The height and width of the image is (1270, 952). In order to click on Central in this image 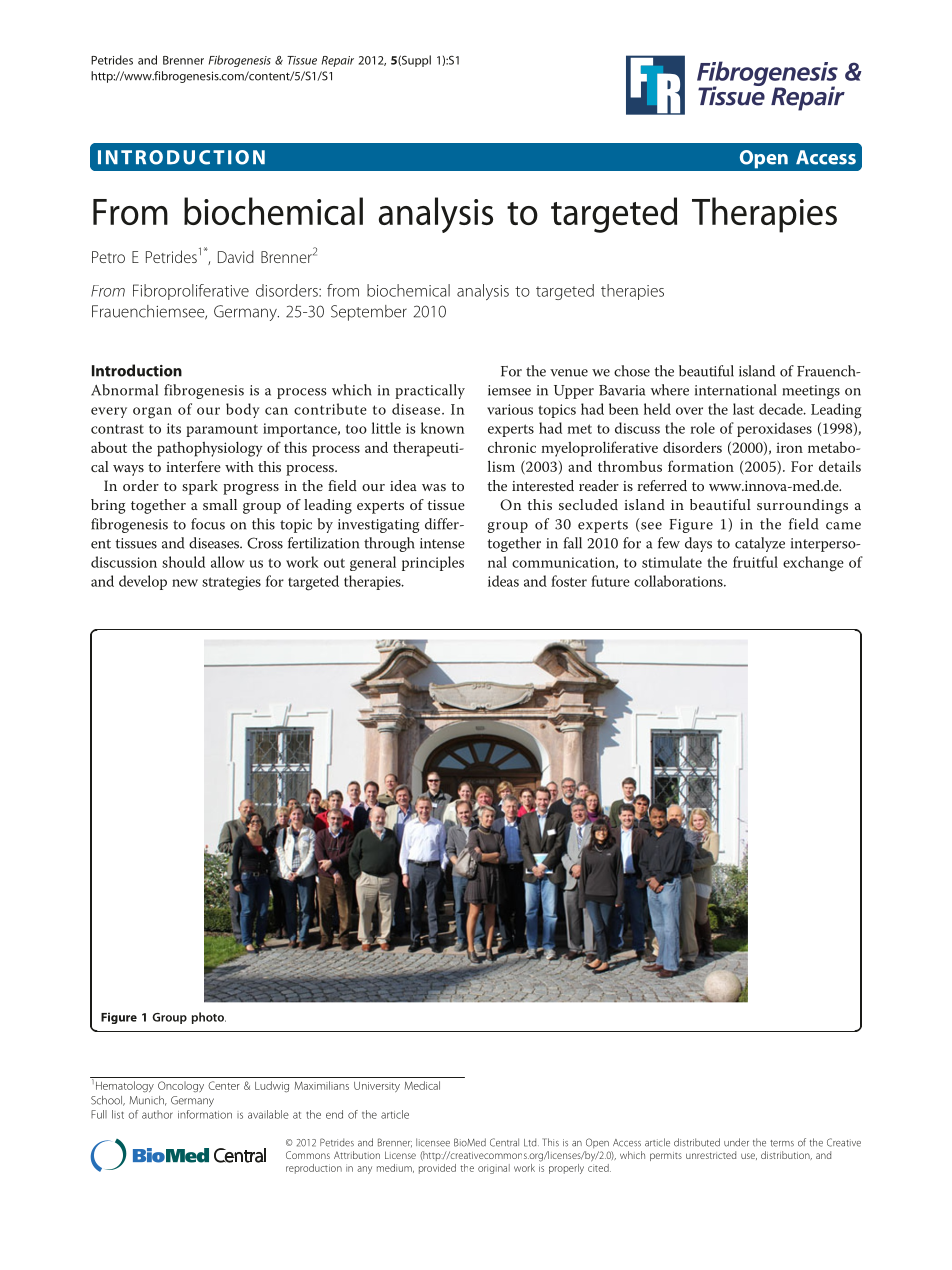, I will do `click(504, 1142)`.
